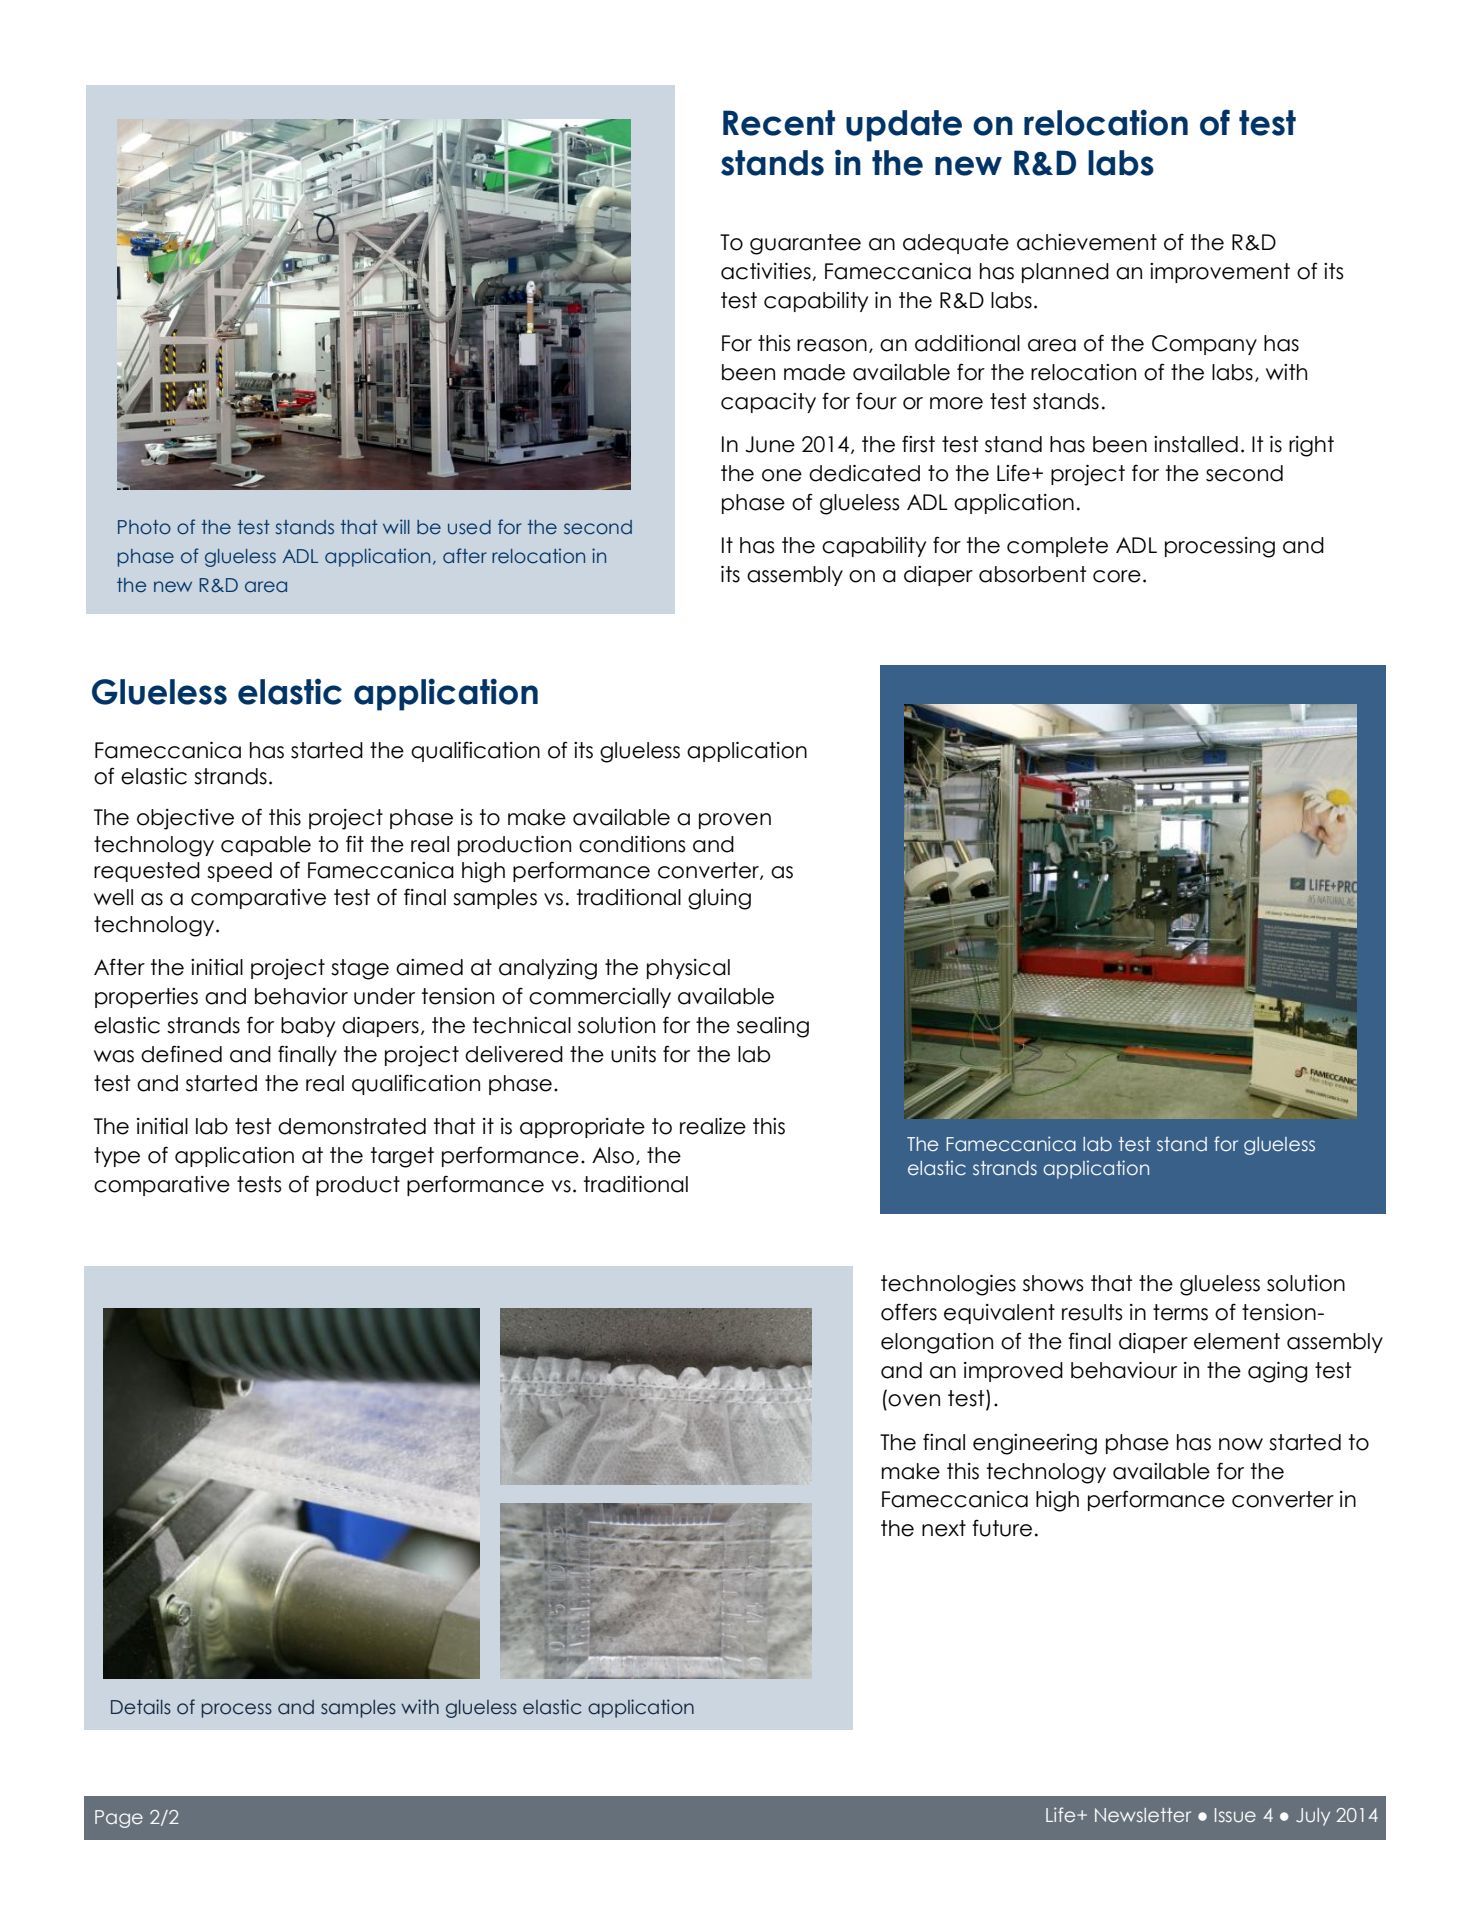 The width and height of the screenshot is (1472, 1905). What do you see at coordinates (144, 527) in the screenshot?
I see `Photo` at bounding box center [144, 527].
